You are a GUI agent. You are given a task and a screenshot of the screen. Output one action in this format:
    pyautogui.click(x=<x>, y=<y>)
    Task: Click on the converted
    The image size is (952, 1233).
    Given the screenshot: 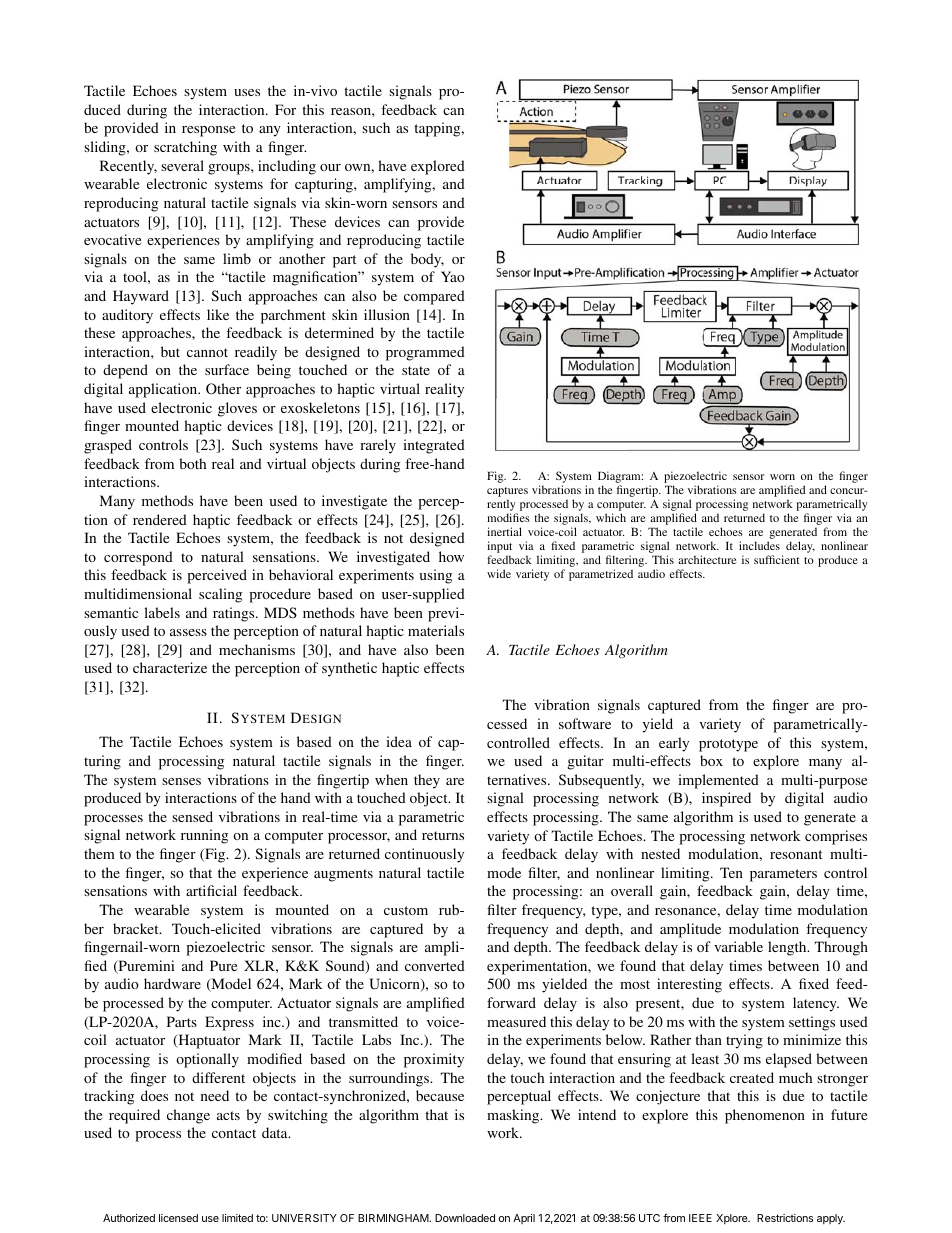 What is the action you would take?
    pyautogui.click(x=435, y=965)
